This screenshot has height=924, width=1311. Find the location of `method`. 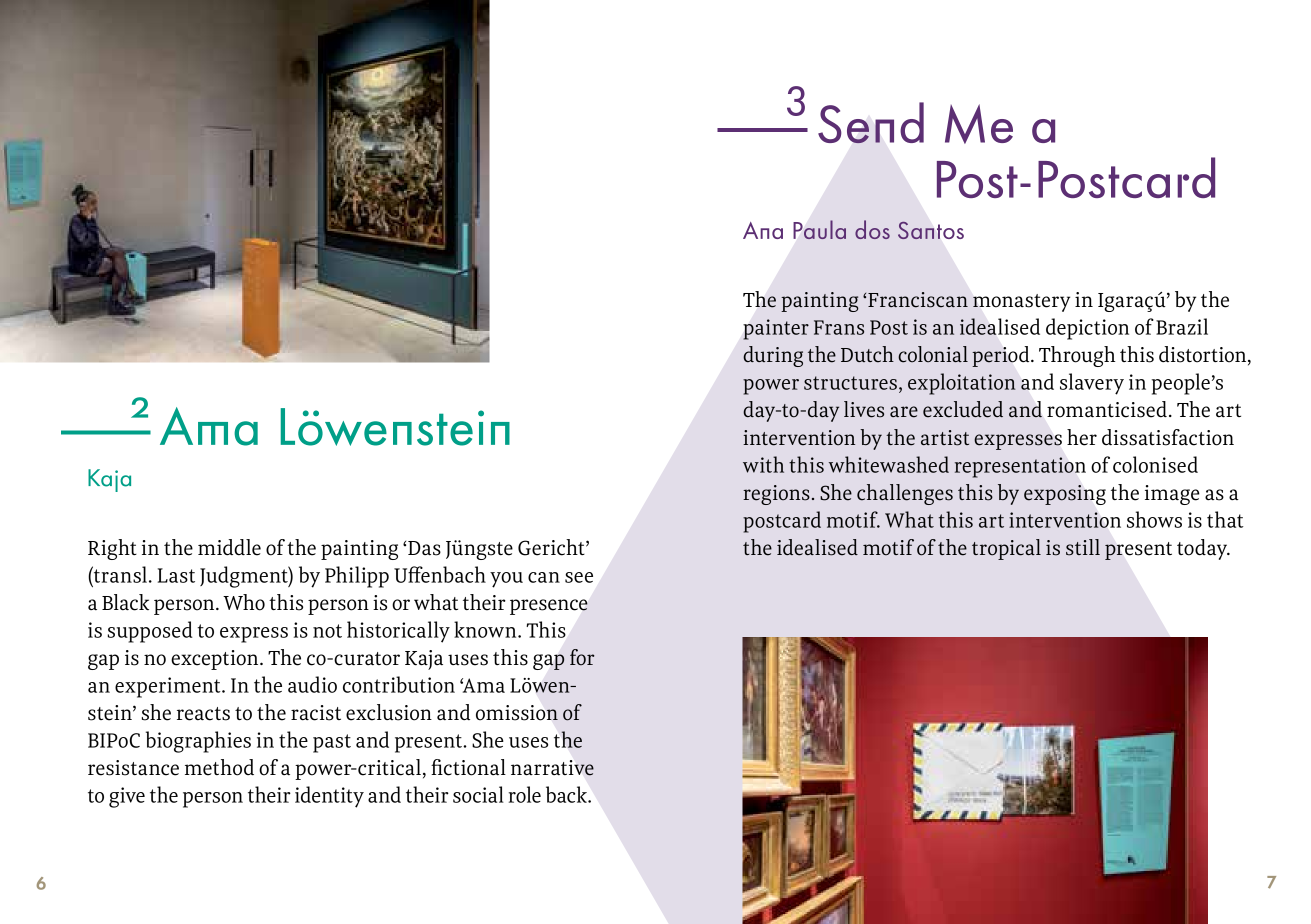

method is located at coordinates (219, 767).
